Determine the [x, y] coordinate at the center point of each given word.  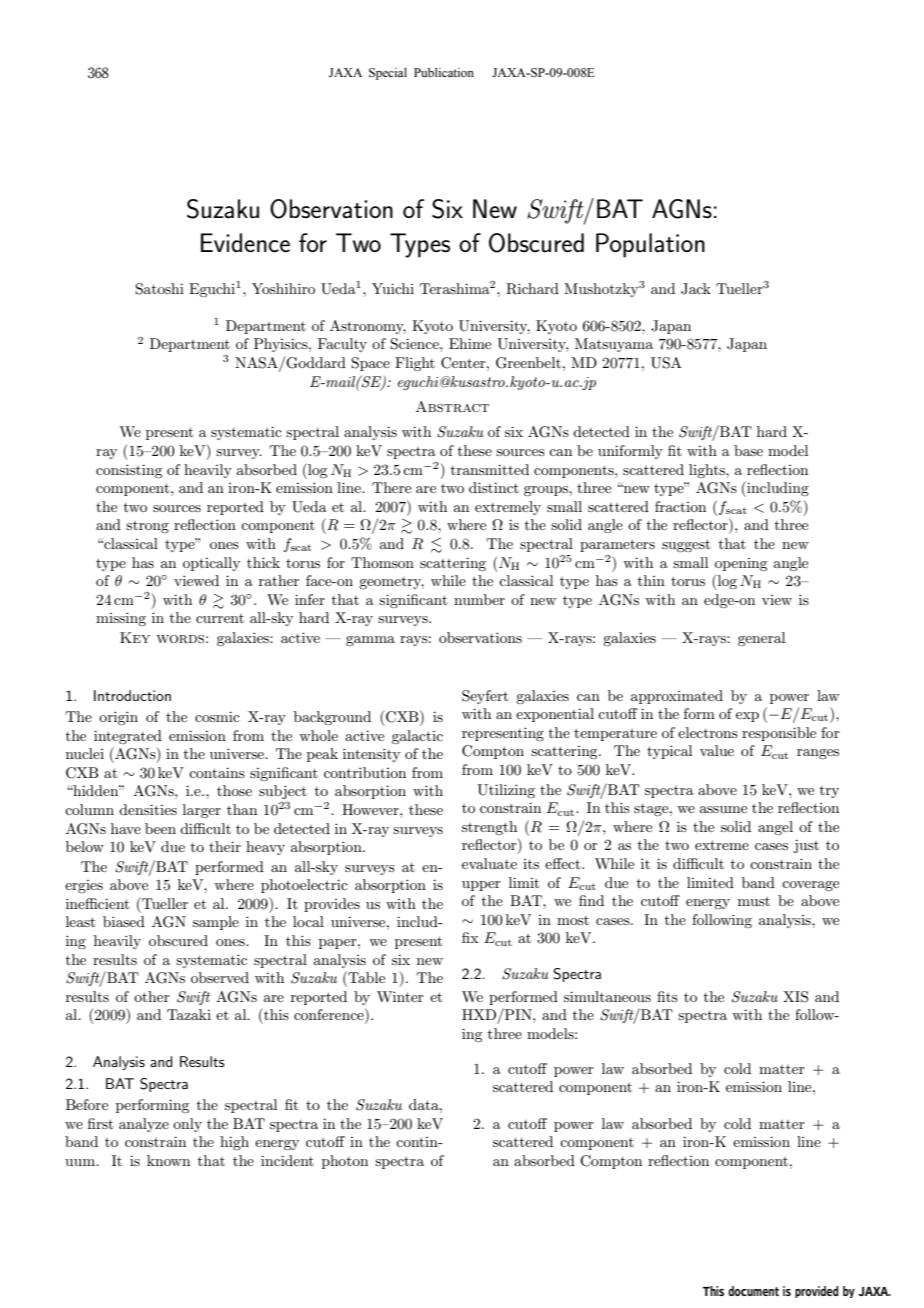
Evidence [245, 243]
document [753, 1291]
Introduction [132, 695]
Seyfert [485, 697]
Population [650, 245]
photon [345, 1162]
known [168, 1160]
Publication [444, 72]
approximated [677, 697]
